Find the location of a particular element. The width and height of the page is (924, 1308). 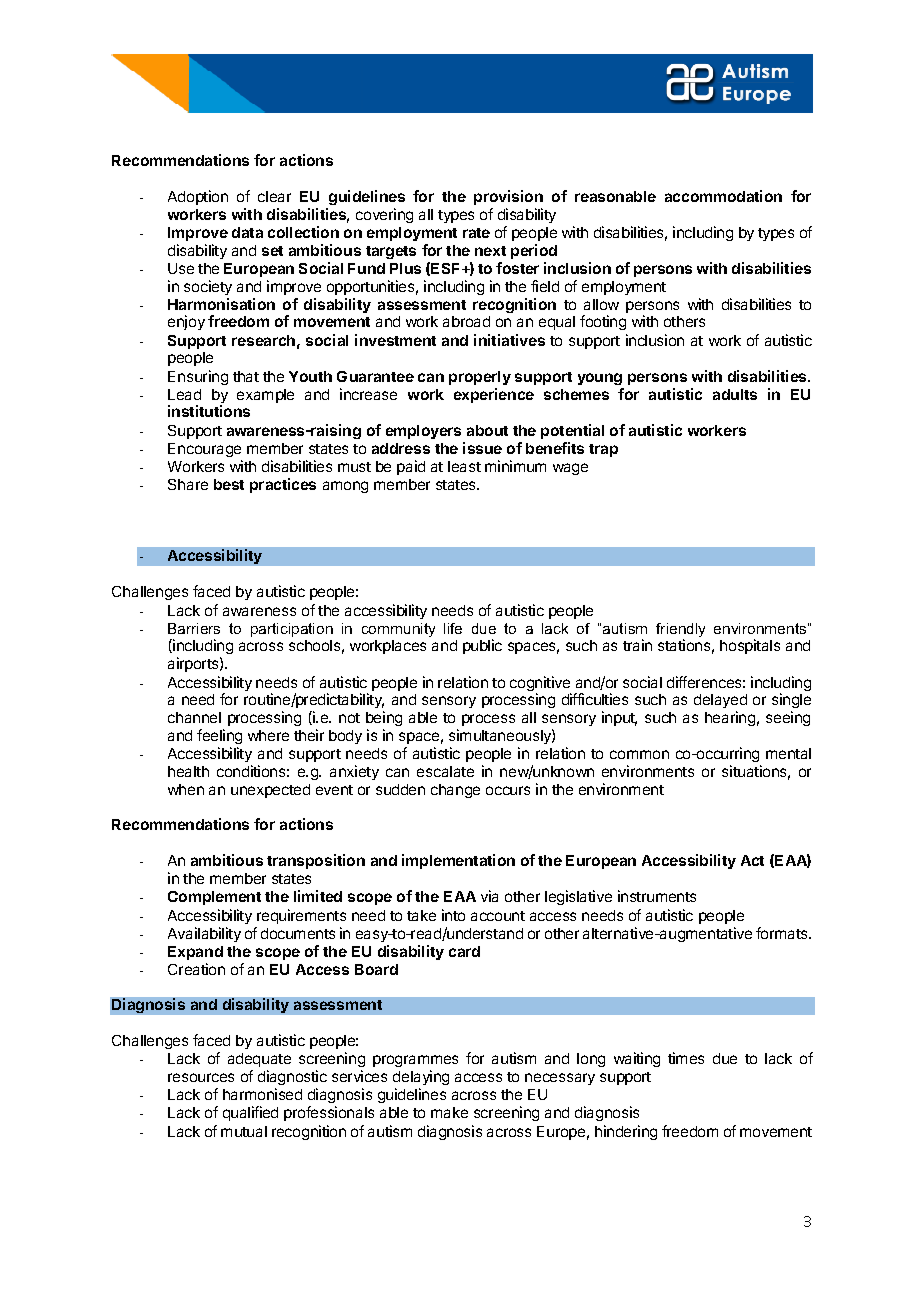

unexpected is located at coordinates (270, 791).
